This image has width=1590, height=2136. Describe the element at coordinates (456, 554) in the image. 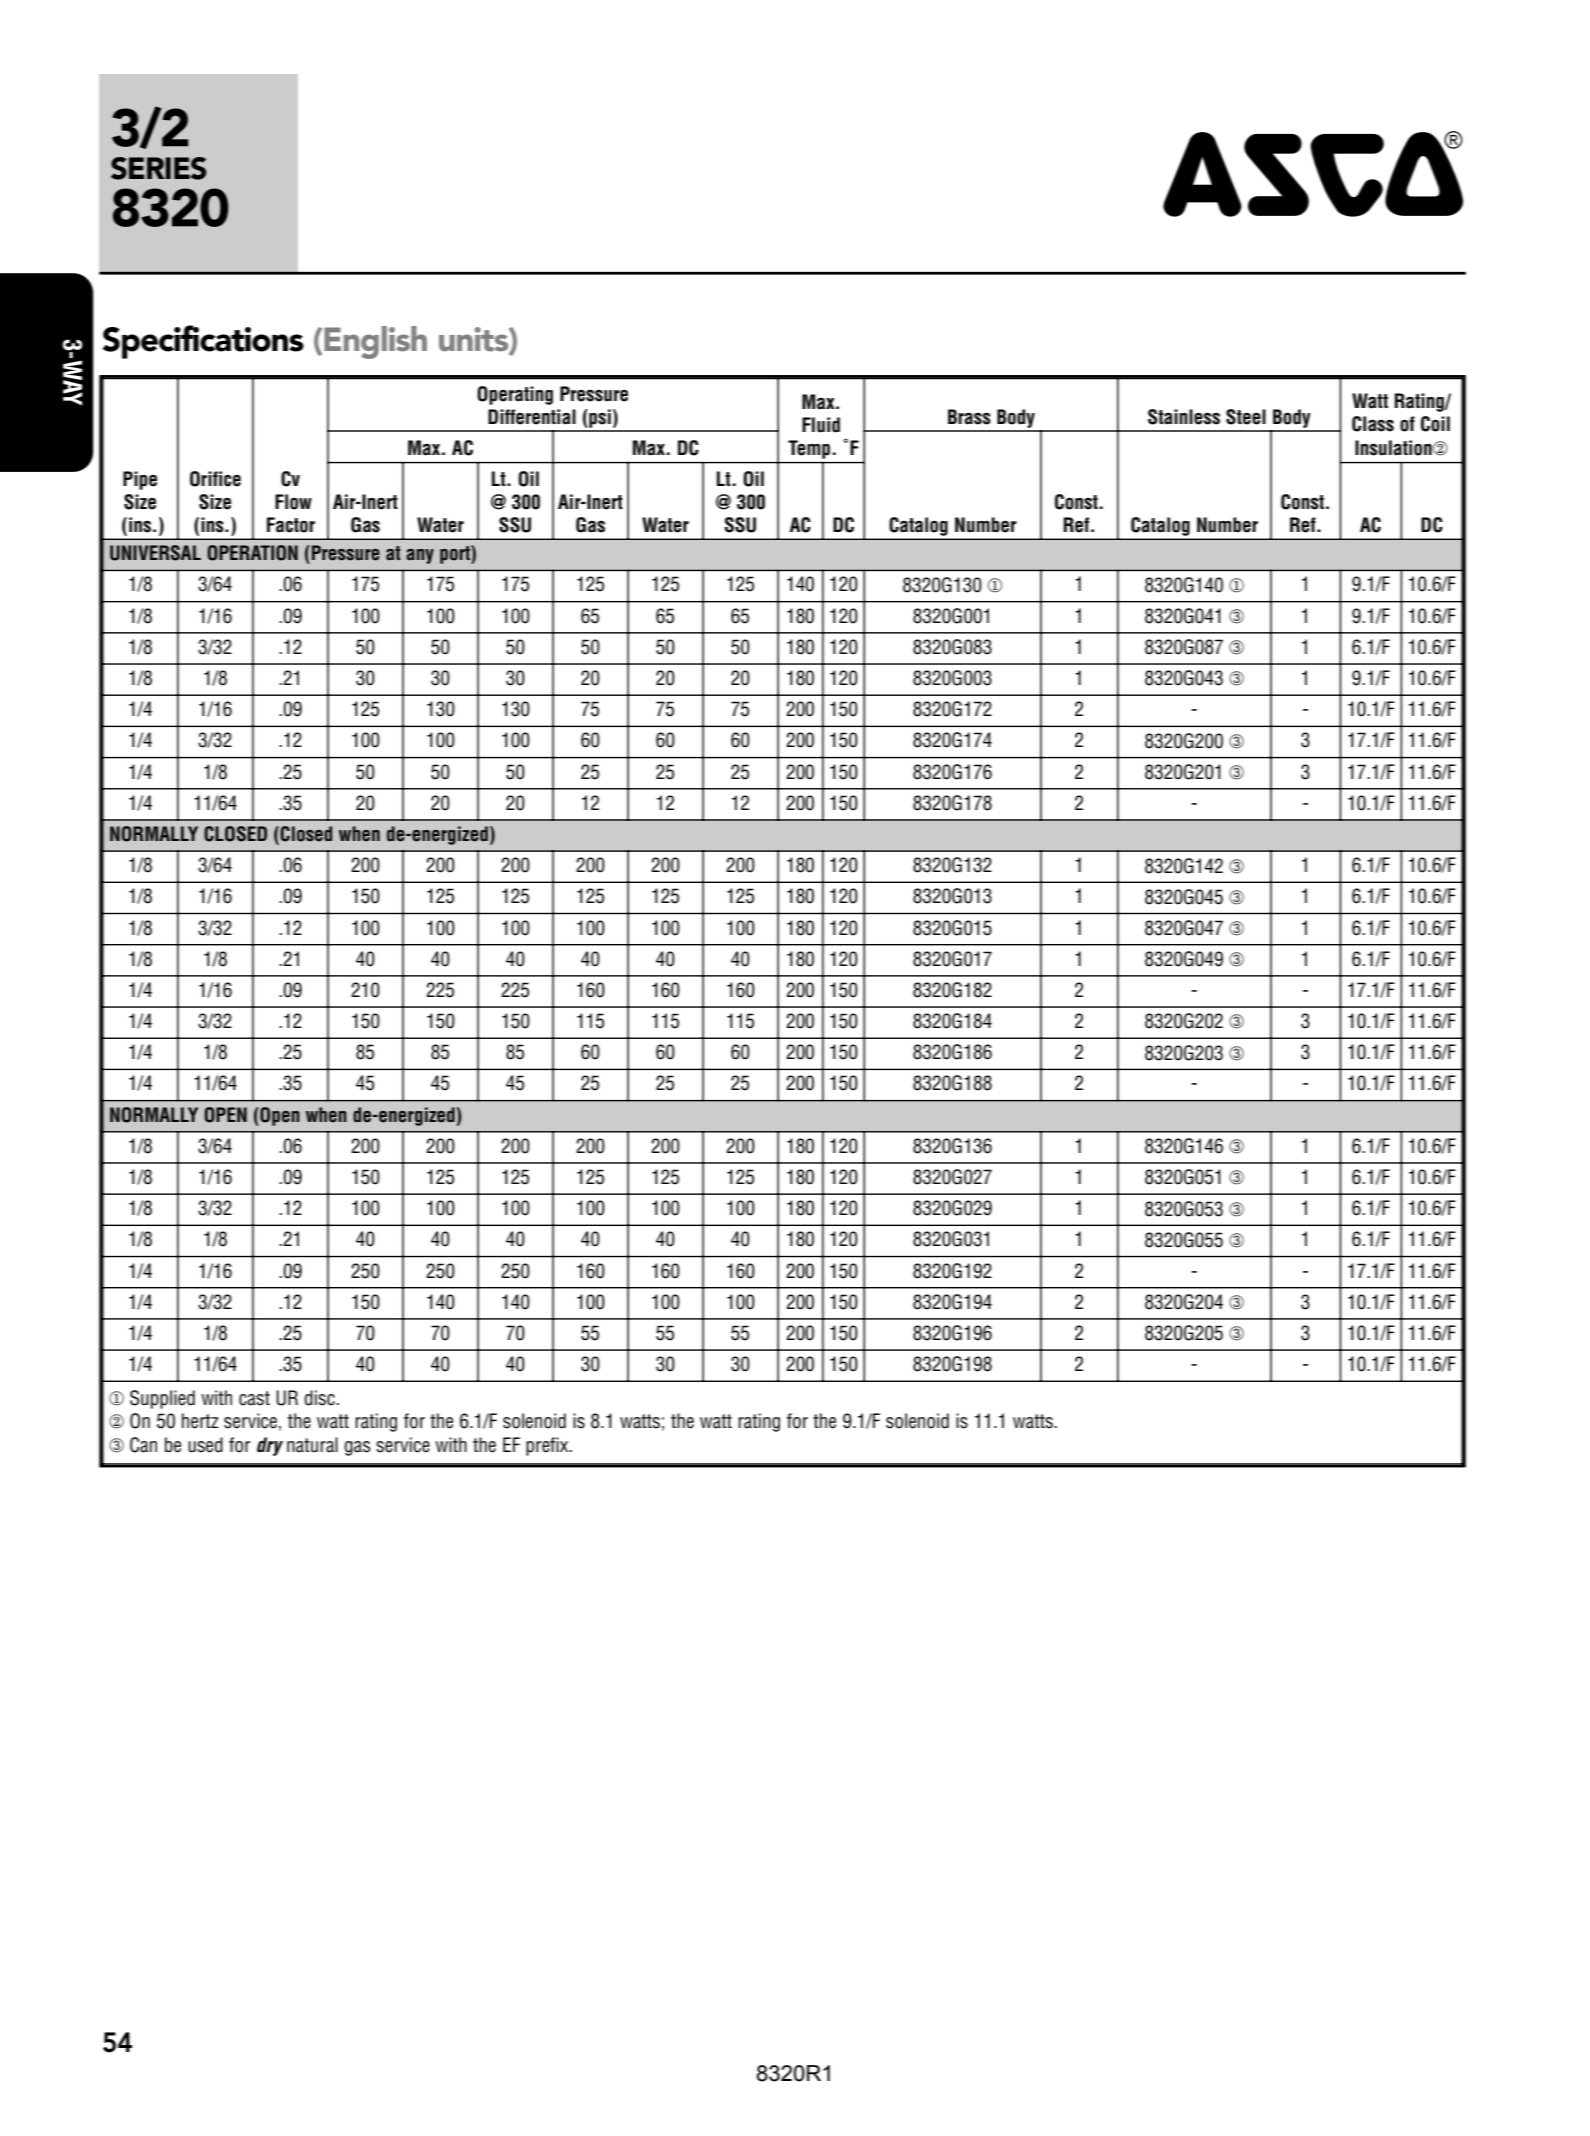

I see `port` at that location.
